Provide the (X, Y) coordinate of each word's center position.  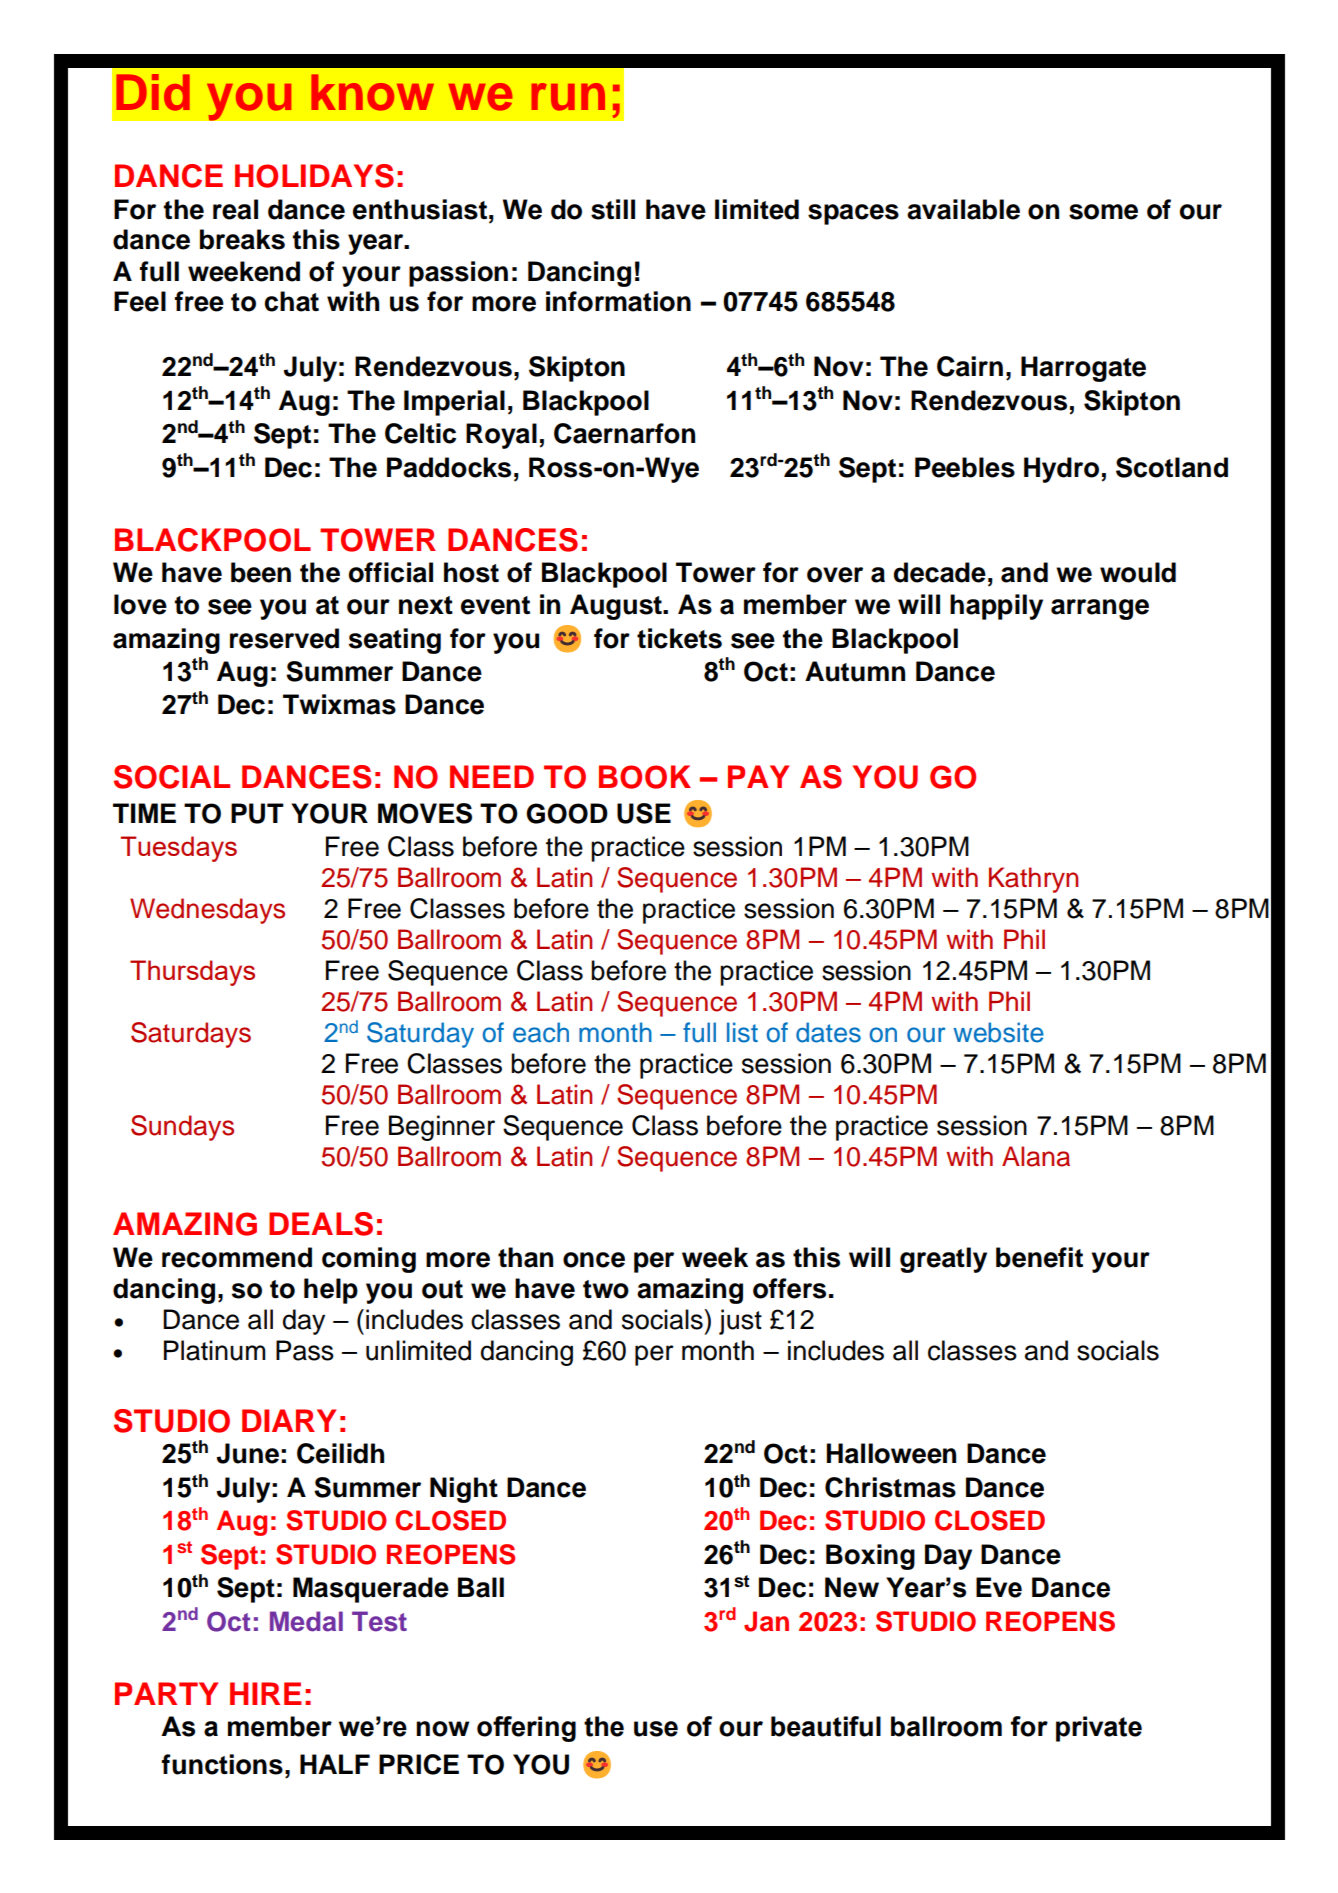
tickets (679, 638)
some (1103, 212)
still (613, 209)
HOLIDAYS (314, 176)
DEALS (321, 1224)
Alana (1036, 1156)
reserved (284, 638)
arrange (1100, 609)
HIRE (266, 1693)
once (594, 1260)
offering (526, 1729)
